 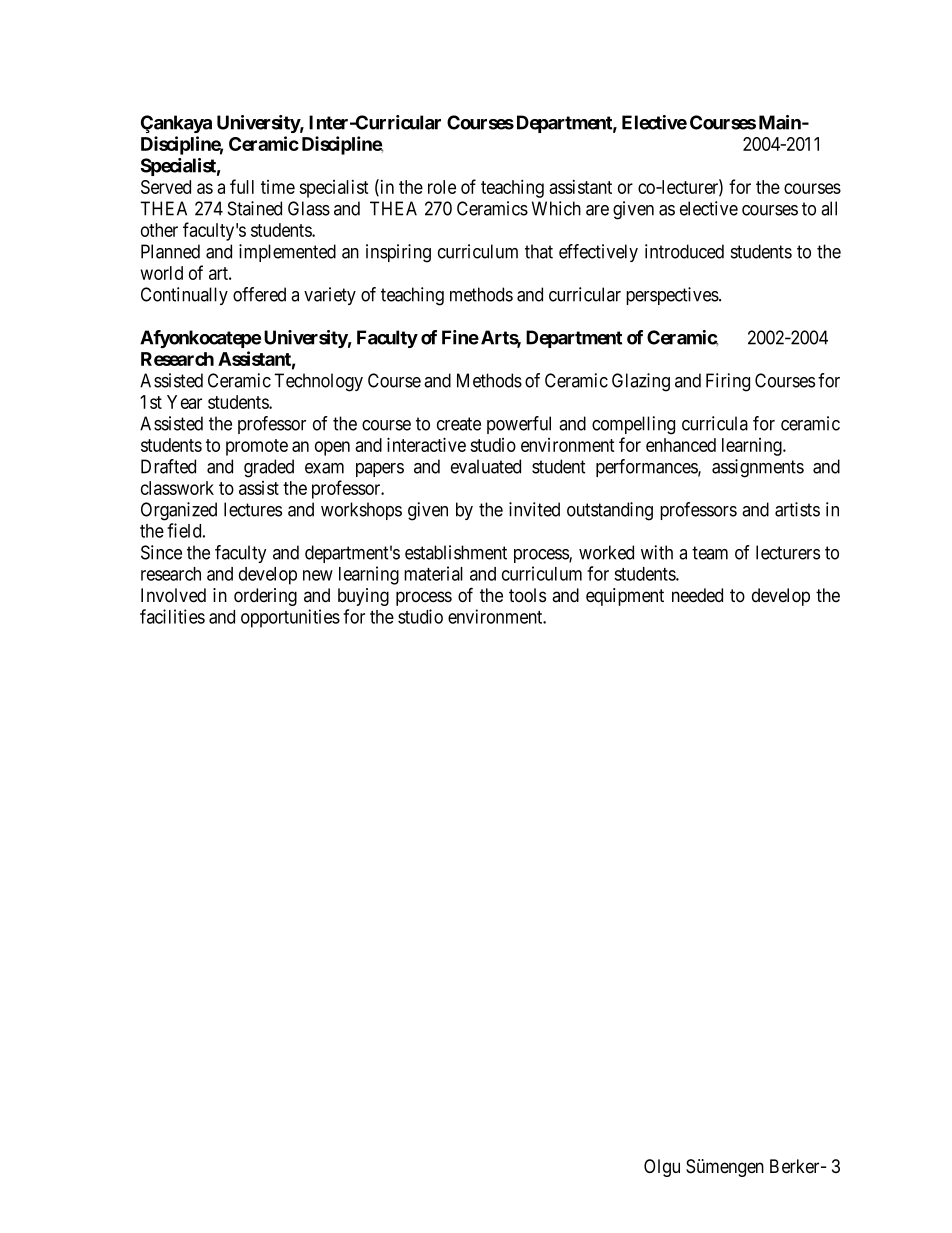 What do you see at coordinates (255, 208) in the page?
I see `Stained` at bounding box center [255, 208].
